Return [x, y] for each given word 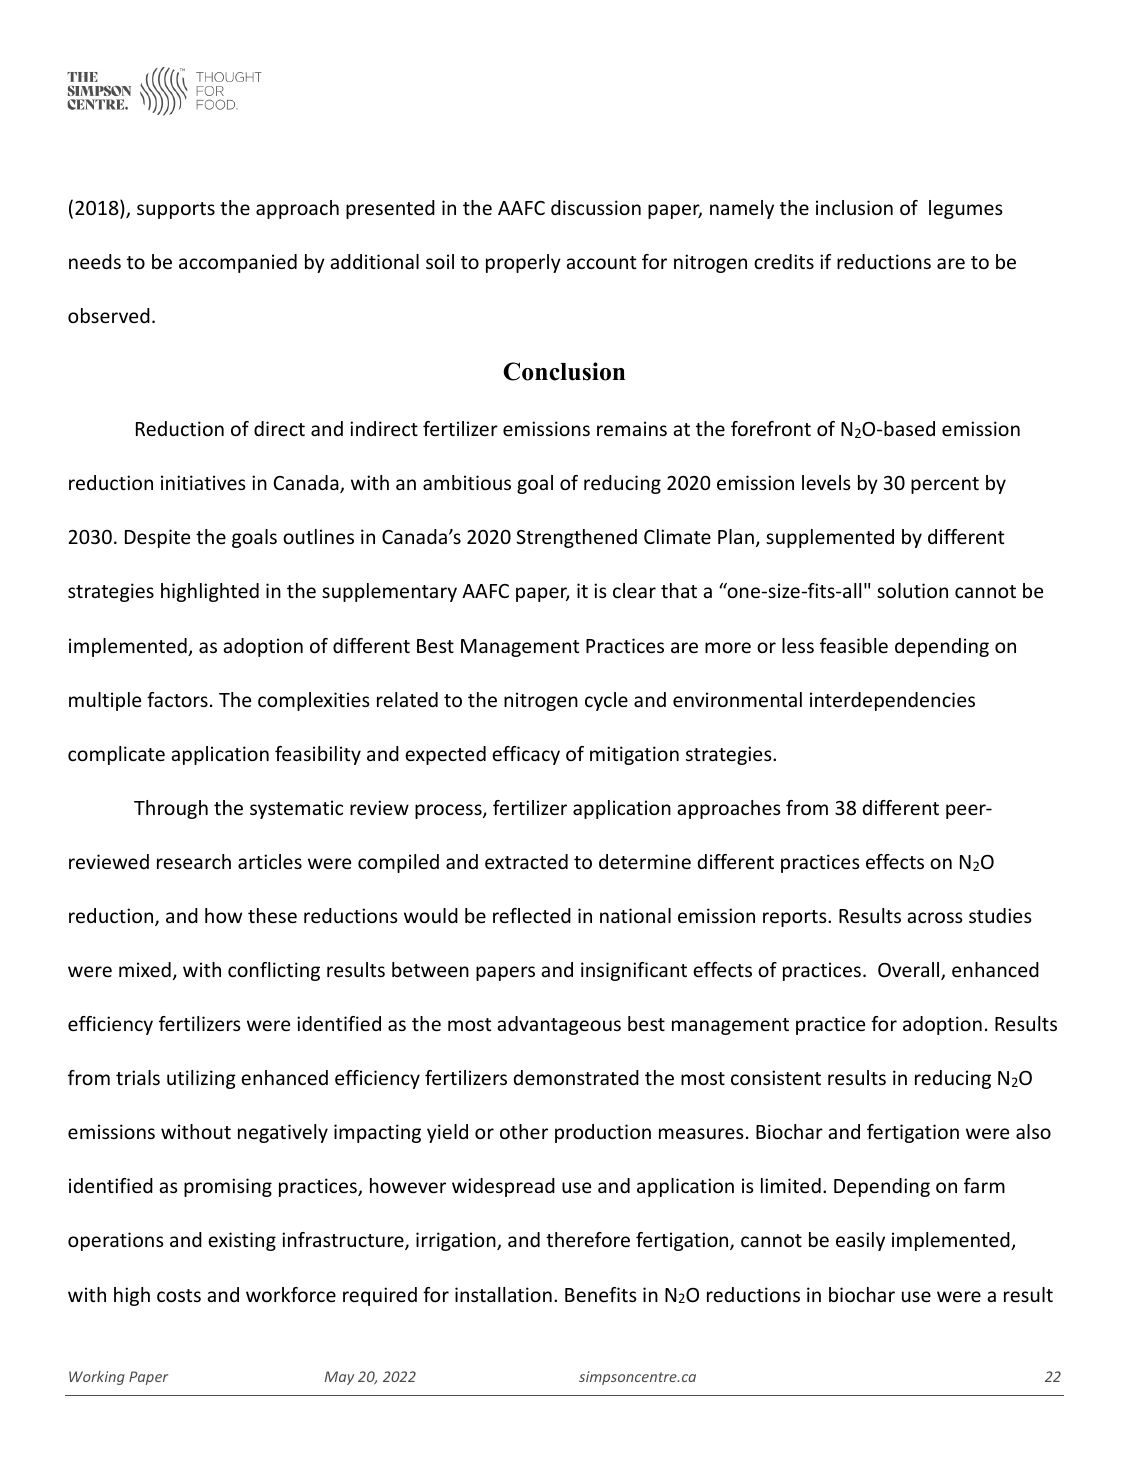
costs [179, 1295]
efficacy [526, 755]
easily [860, 1241]
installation [503, 1294]
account [601, 262]
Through [171, 809]
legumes [966, 209]
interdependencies [892, 701]
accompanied [238, 263]
